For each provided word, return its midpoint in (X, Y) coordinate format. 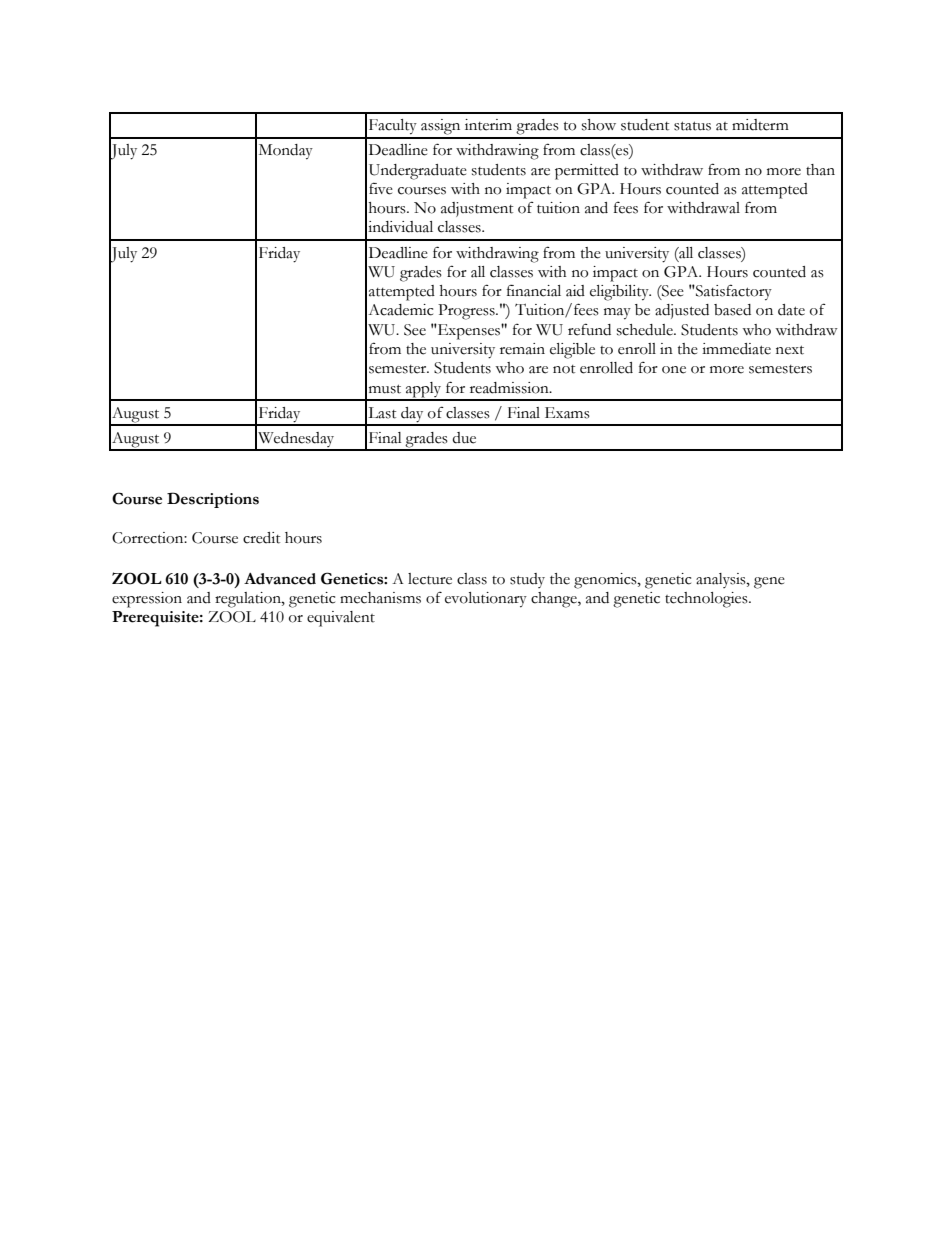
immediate (736, 349)
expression (147, 600)
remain (522, 349)
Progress (467, 312)
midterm (760, 125)
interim (488, 125)
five (381, 188)
